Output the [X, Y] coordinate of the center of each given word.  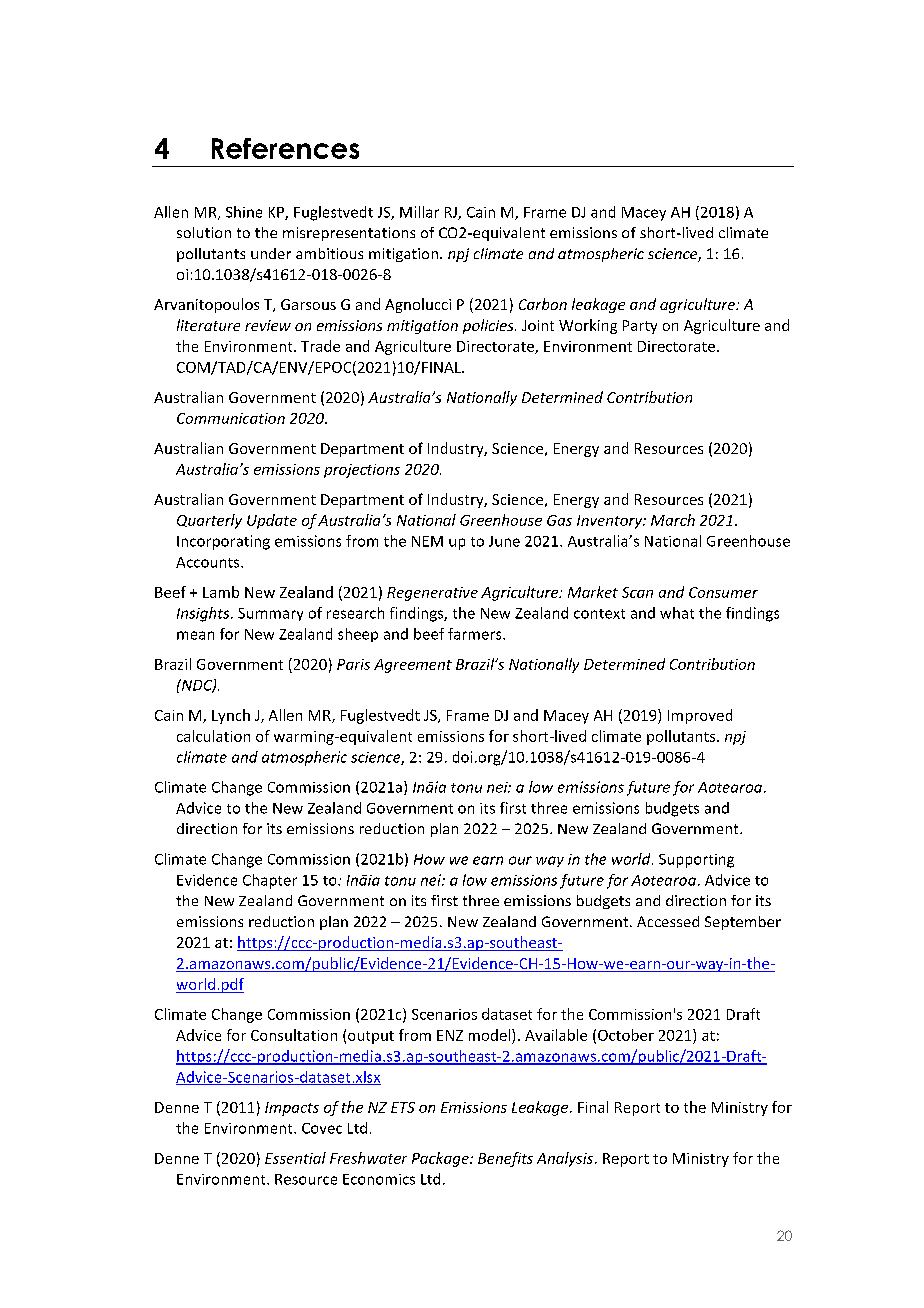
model [491, 1035]
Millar [419, 212]
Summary [270, 614]
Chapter [270, 881]
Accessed [668, 921]
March [673, 520]
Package [441, 1159]
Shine [244, 212]
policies [489, 326]
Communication [231, 418]
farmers [476, 634]
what [677, 613]
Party [640, 327]
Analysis [565, 1159]
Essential [295, 1158]
